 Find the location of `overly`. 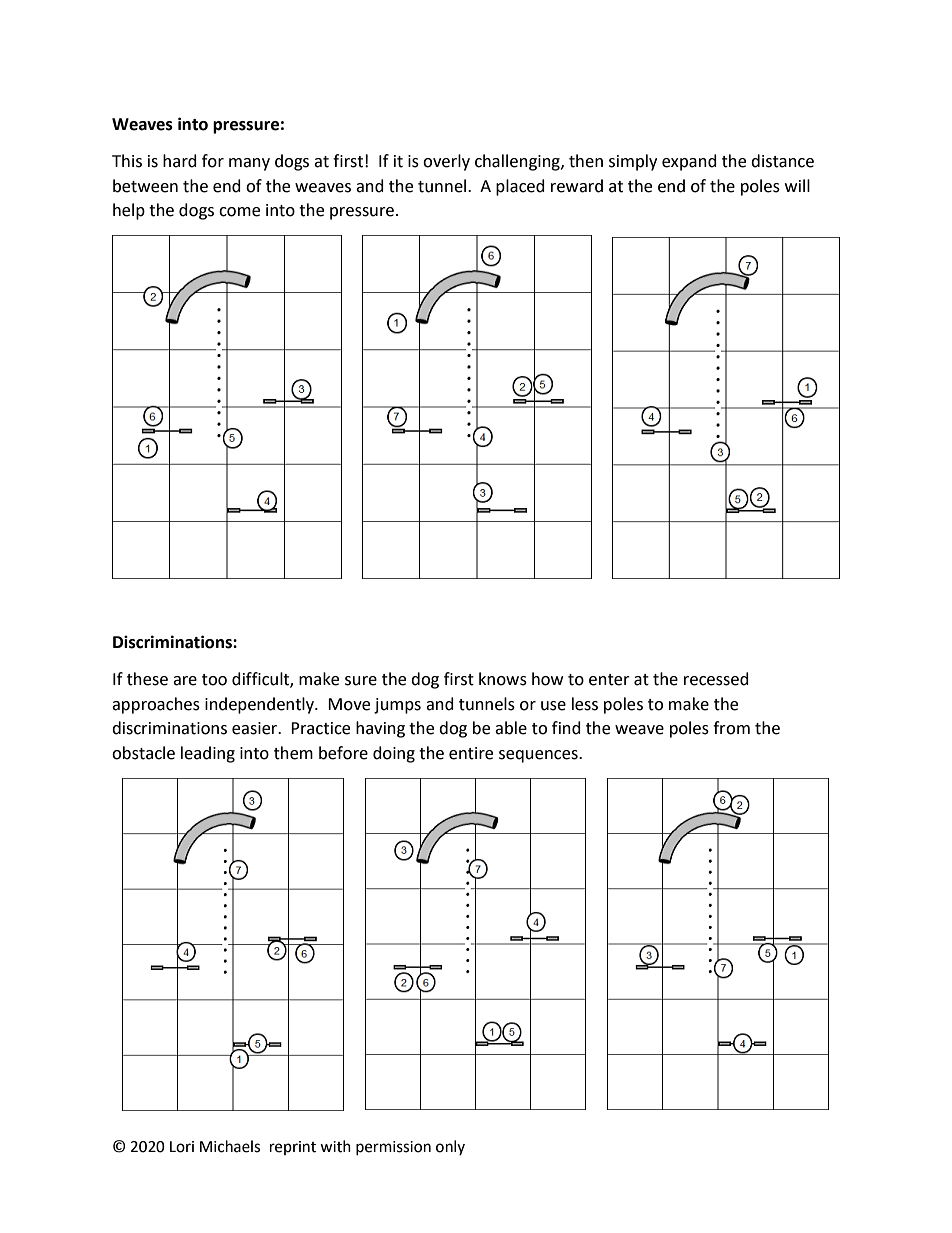

overly is located at coordinates (446, 162).
